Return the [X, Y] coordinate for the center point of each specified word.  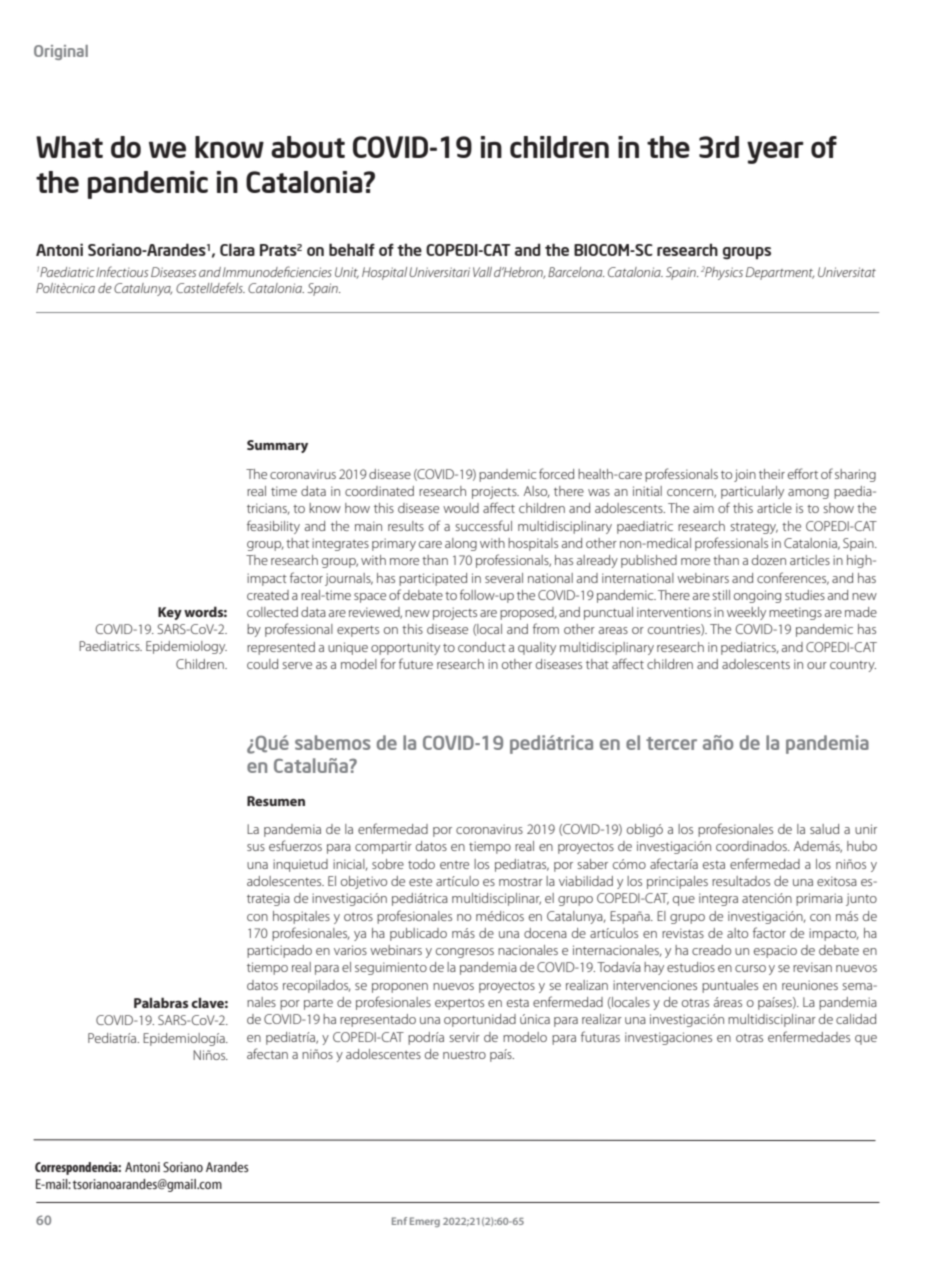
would [461, 508]
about [308, 147]
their [772, 474]
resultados [741, 881]
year [775, 152]
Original [61, 52]
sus [256, 847]
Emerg [425, 1222]
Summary [277, 446]
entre [454, 865]
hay [654, 968]
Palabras [161, 1002]
